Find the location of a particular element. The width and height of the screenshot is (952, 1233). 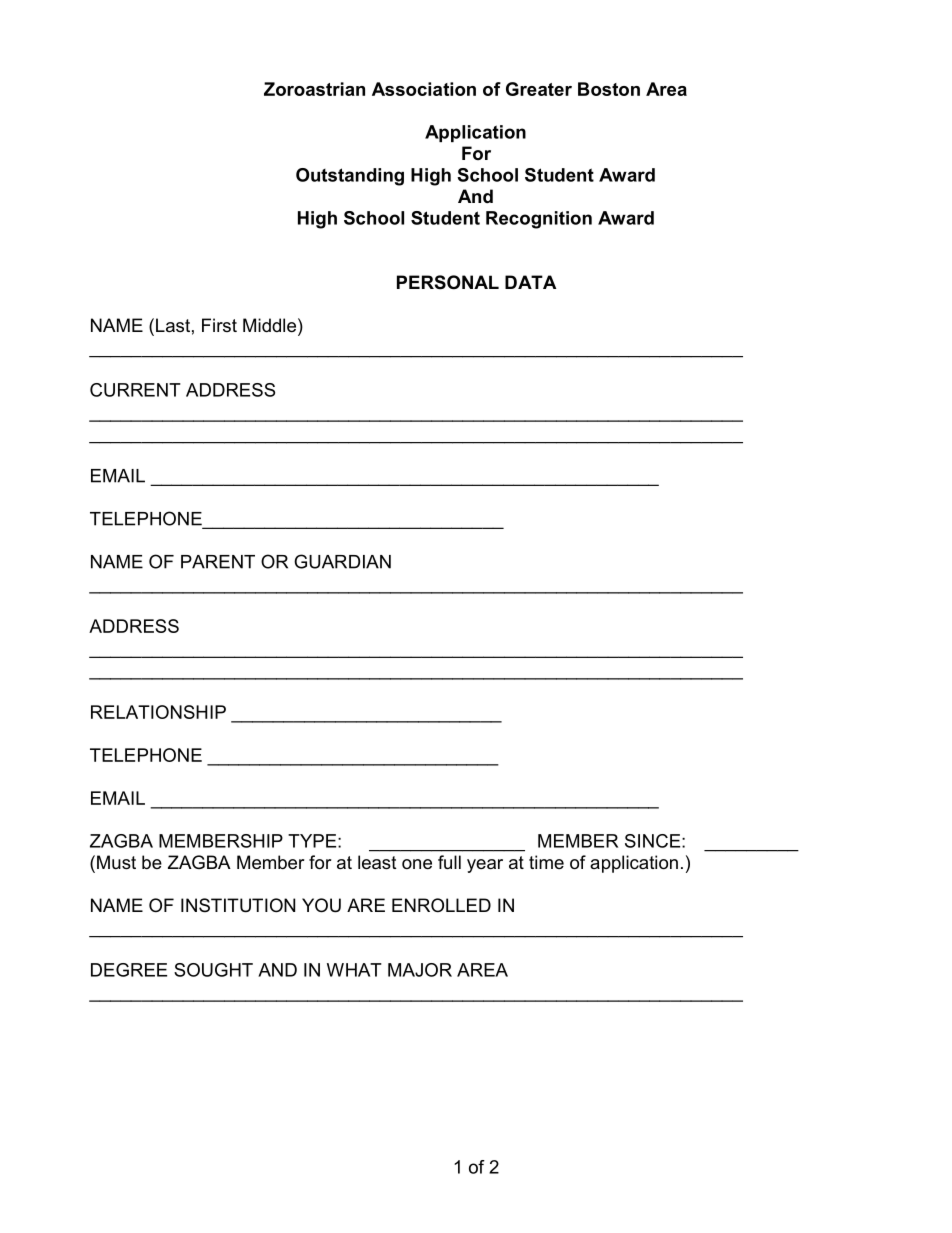

Association is located at coordinates (424, 89).
